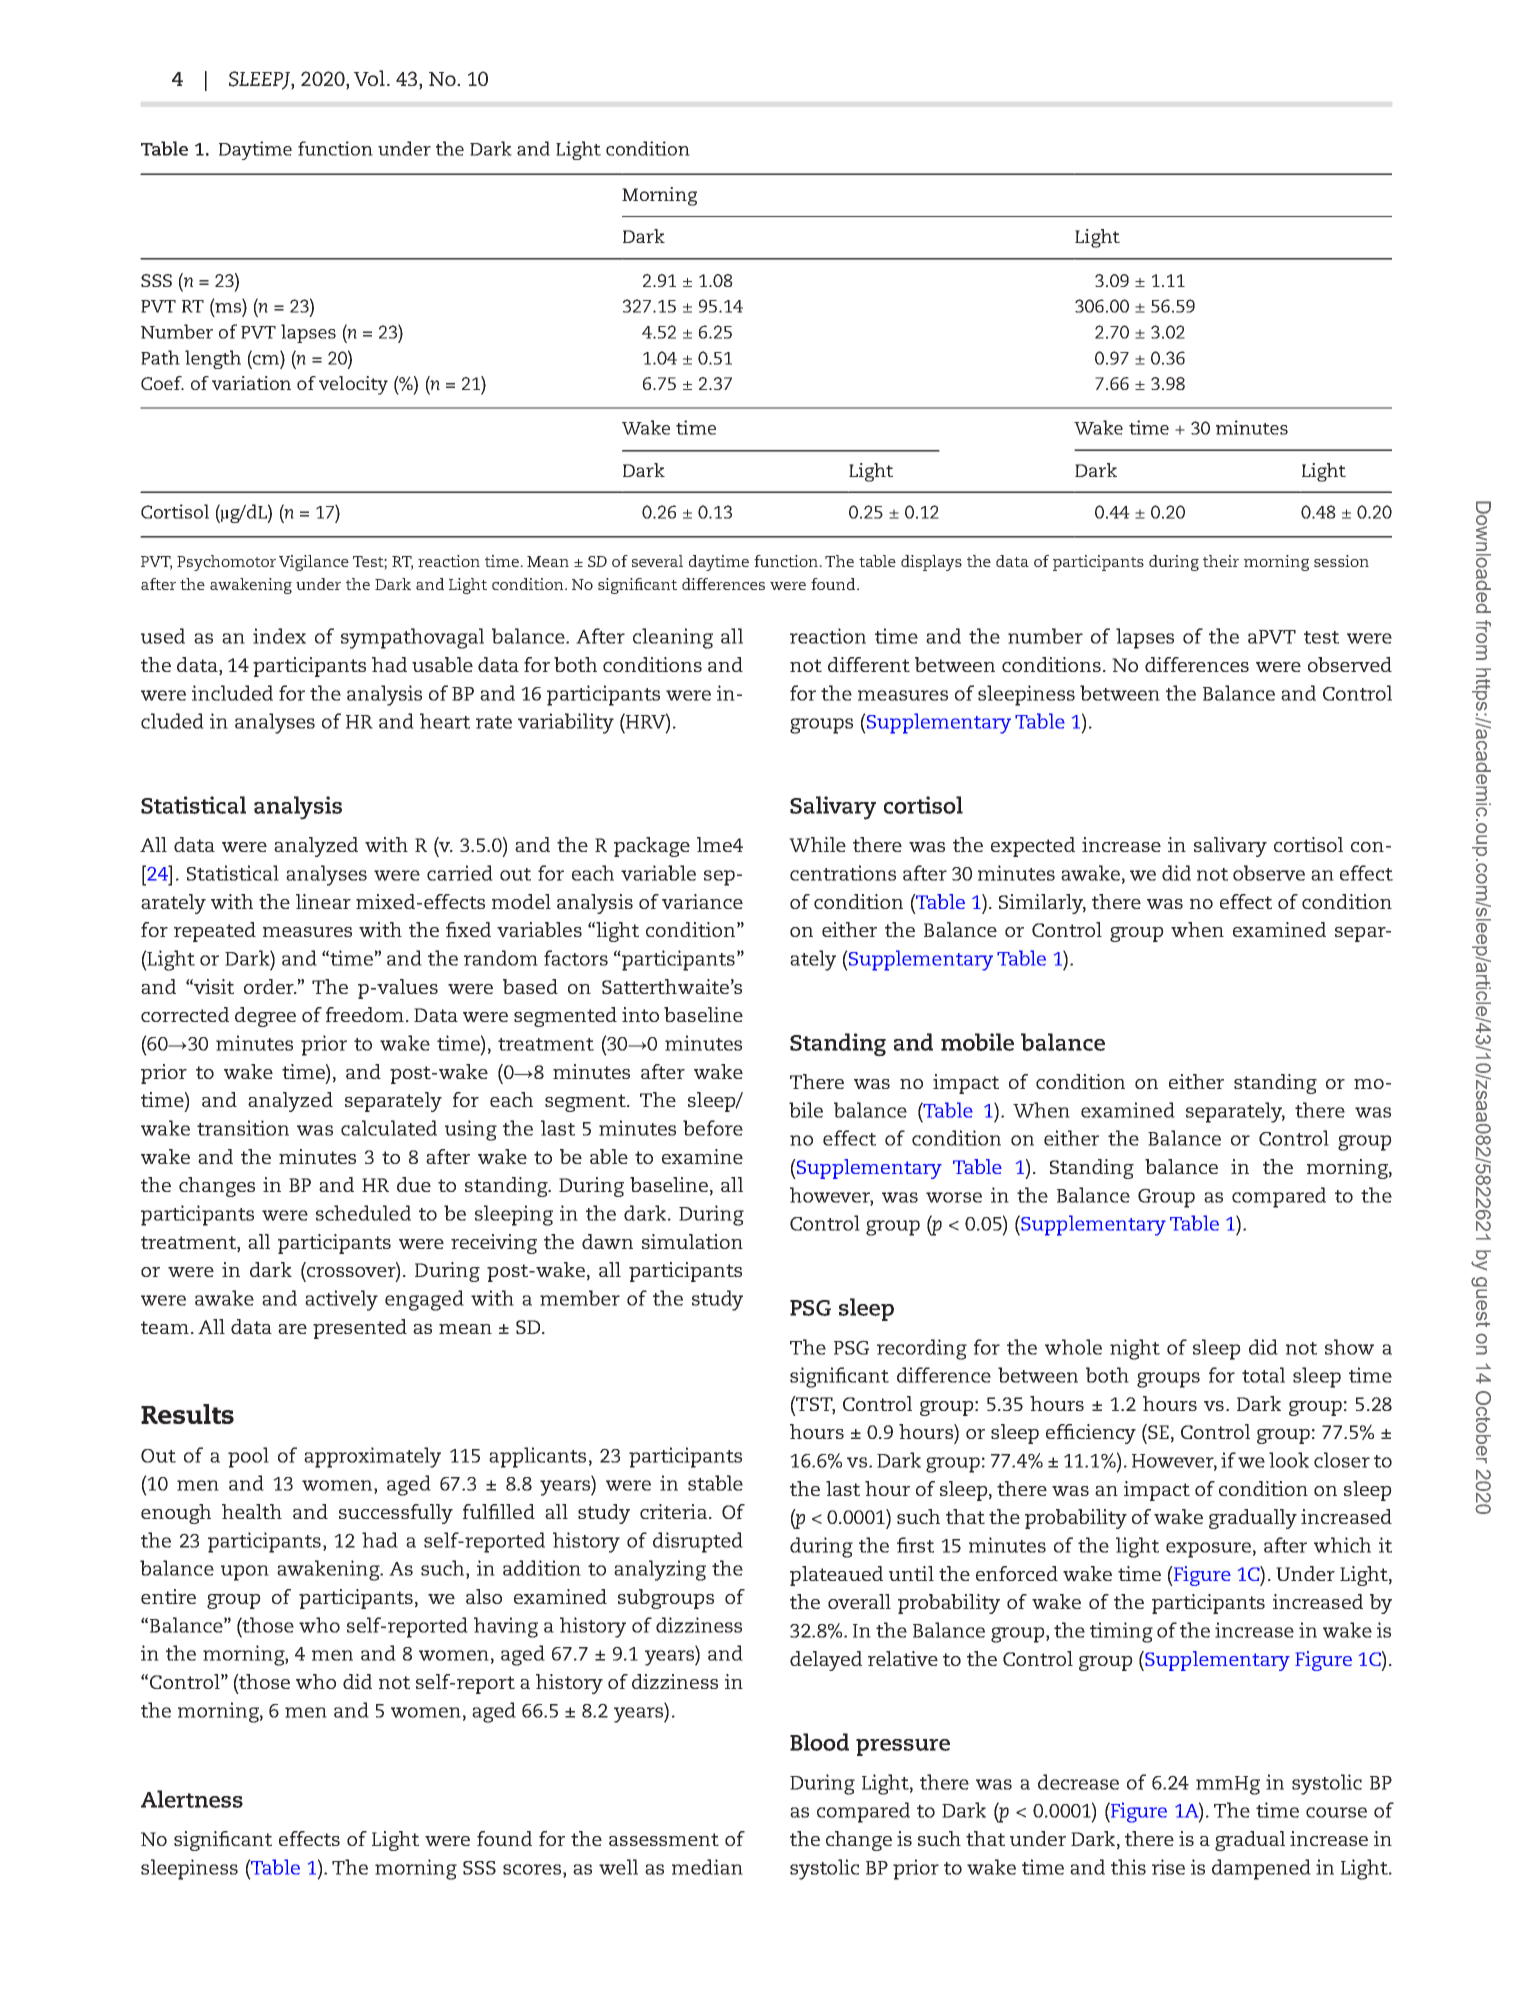  Describe the element at coordinates (251, 383) in the page. I see `variation` at that location.
